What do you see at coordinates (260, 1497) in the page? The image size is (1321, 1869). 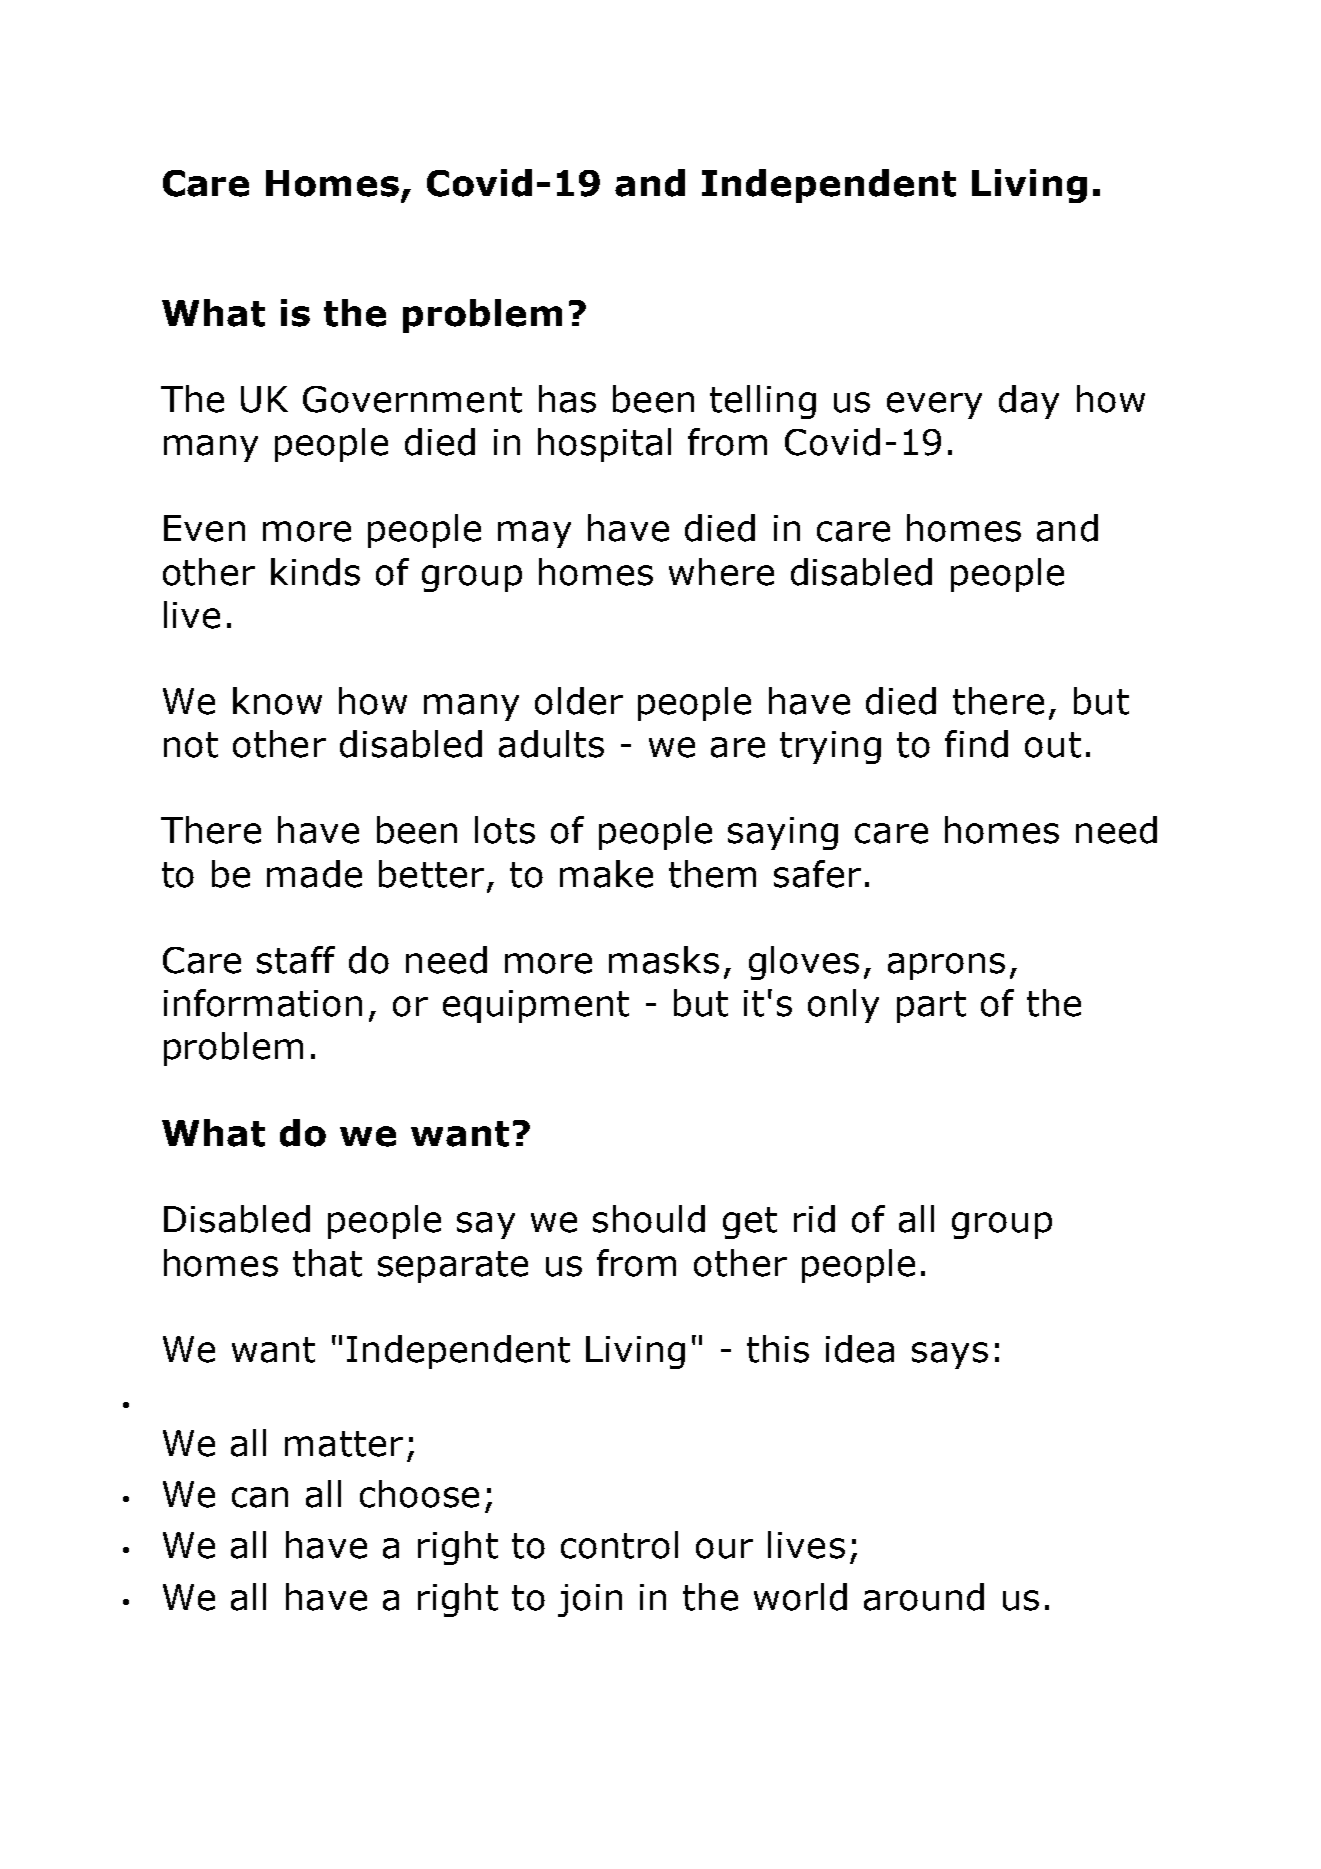 I see `can` at bounding box center [260, 1497].
